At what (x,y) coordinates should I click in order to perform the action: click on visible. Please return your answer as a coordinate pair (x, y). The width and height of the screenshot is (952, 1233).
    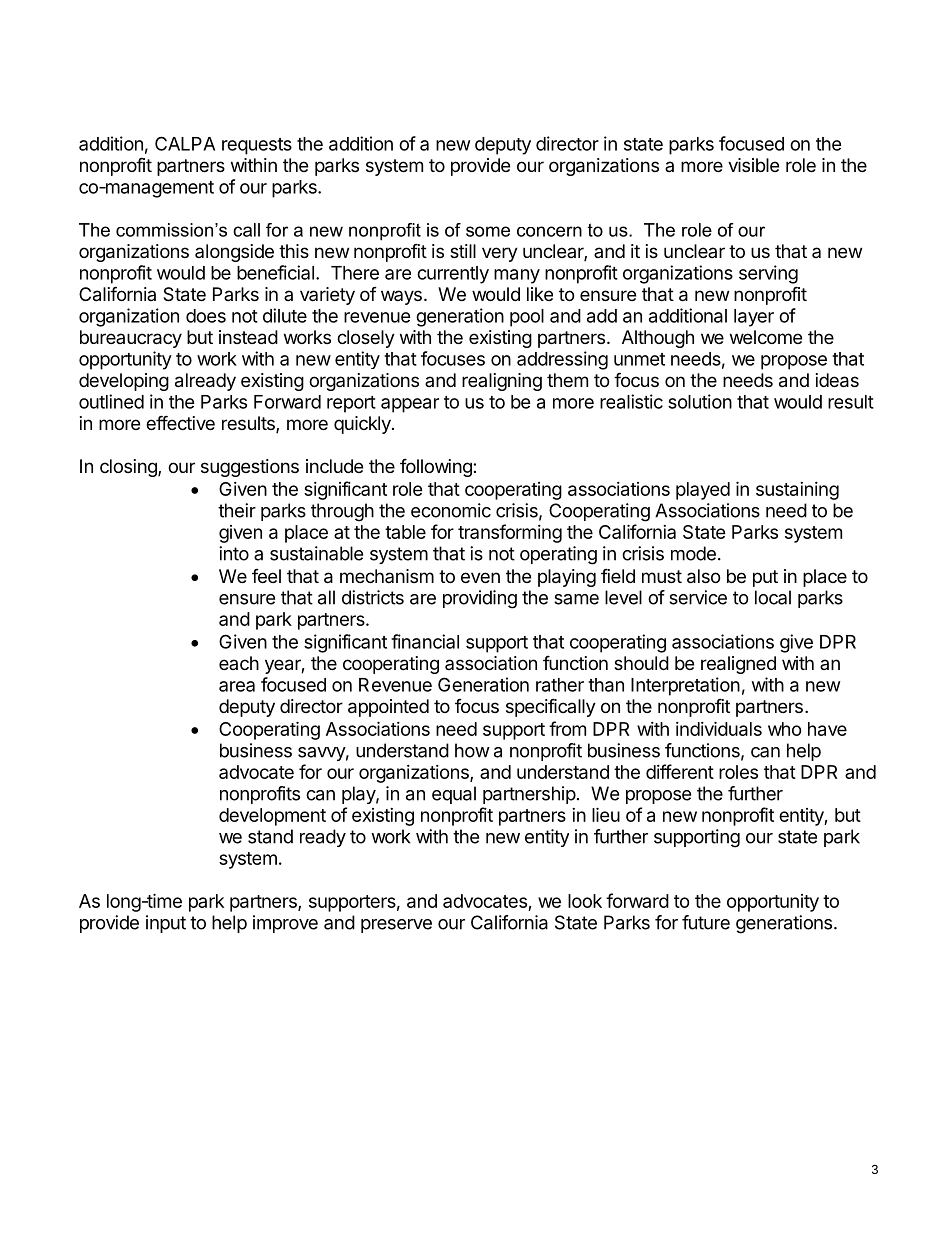
    Looking at the image, I should click on (753, 165).
